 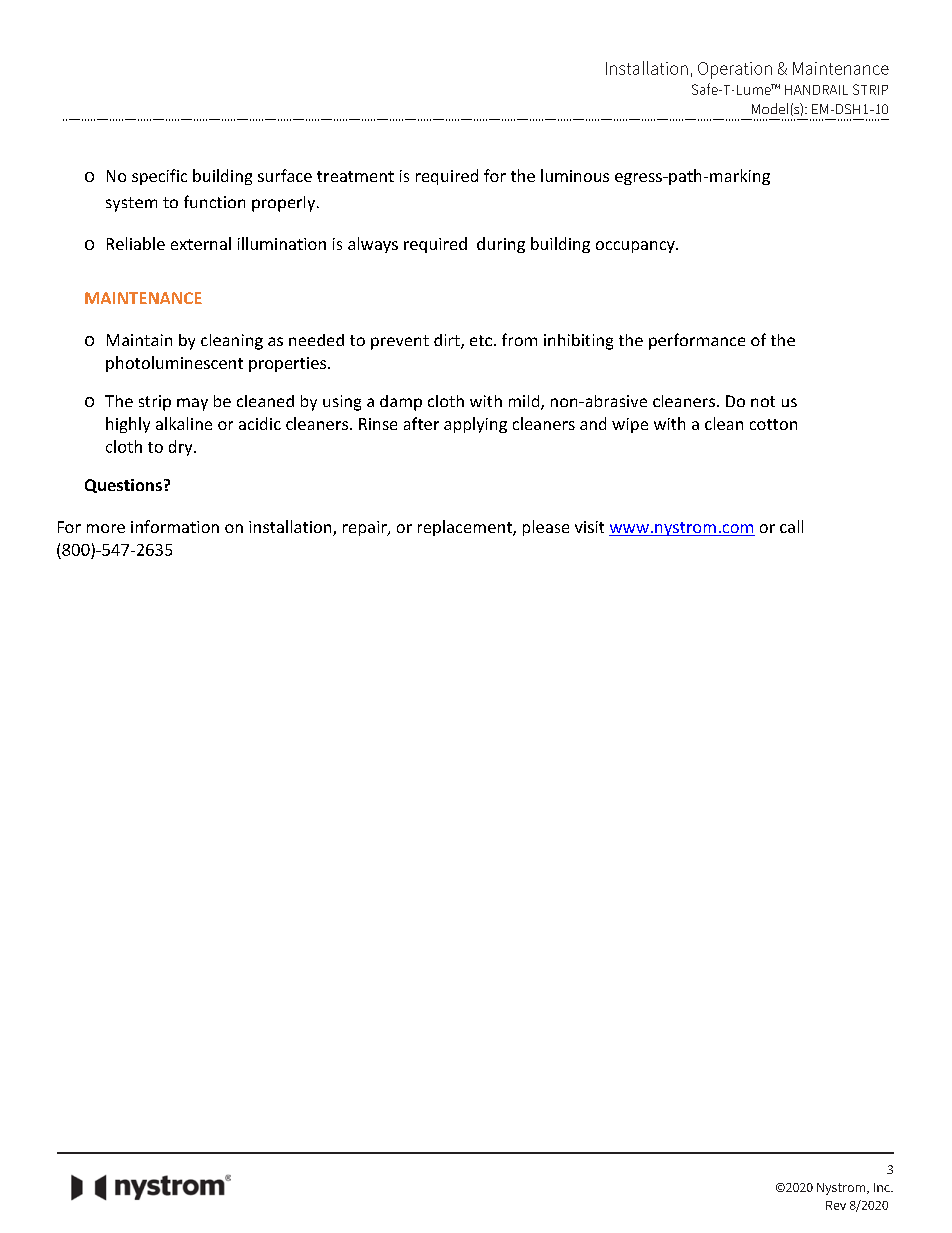 What do you see at coordinates (466, 528) in the image?
I see `replacement` at bounding box center [466, 528].
